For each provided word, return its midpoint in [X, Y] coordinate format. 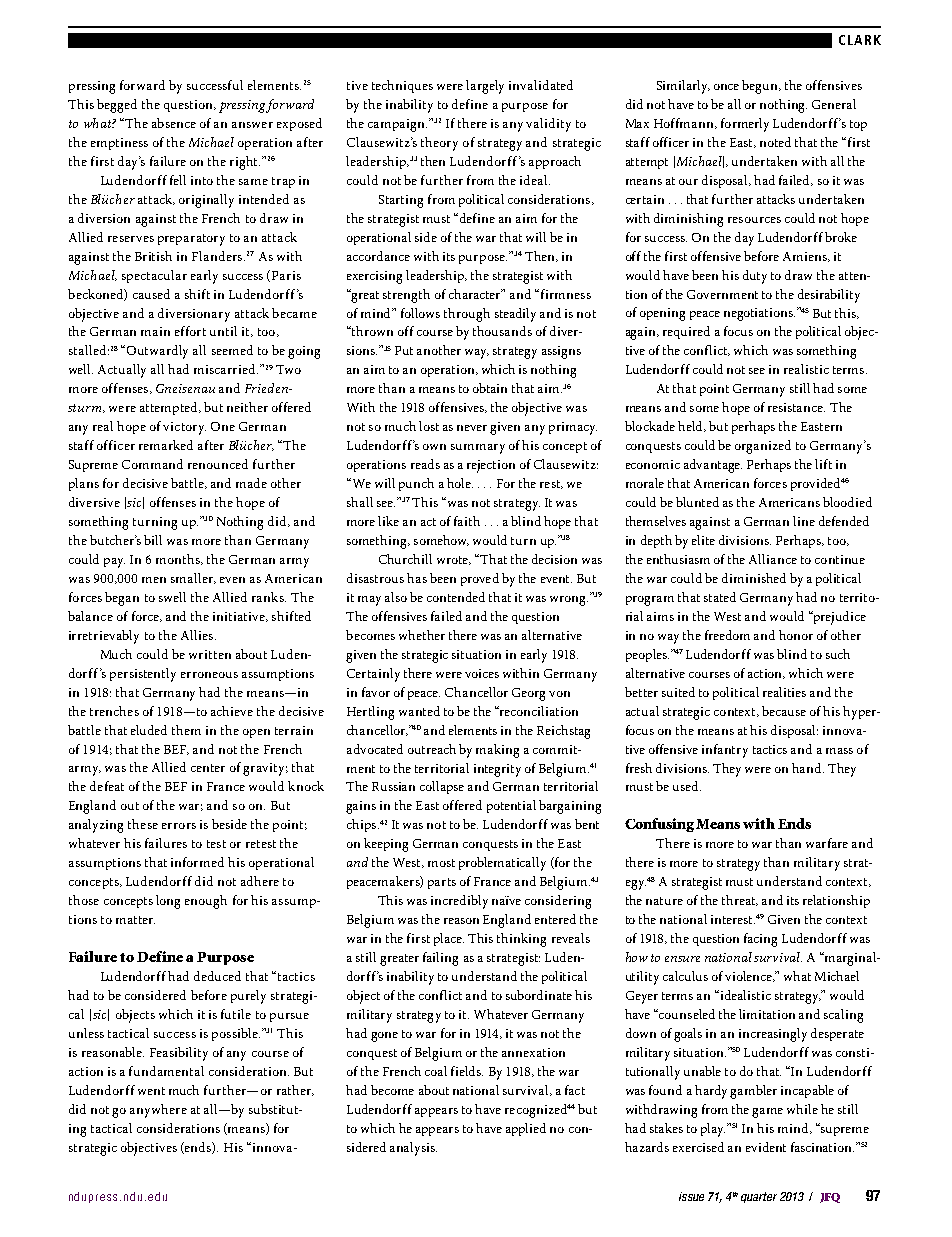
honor [796, 635]
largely [485, 87]
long [168, 902]
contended [456, 597]
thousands [502, 331]
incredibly [459, 902]
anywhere [158, 1111]
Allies [198, 635]
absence [174, 123]
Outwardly [157, 352]
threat [740, 900]
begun [761, 87]
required [686, 332]
